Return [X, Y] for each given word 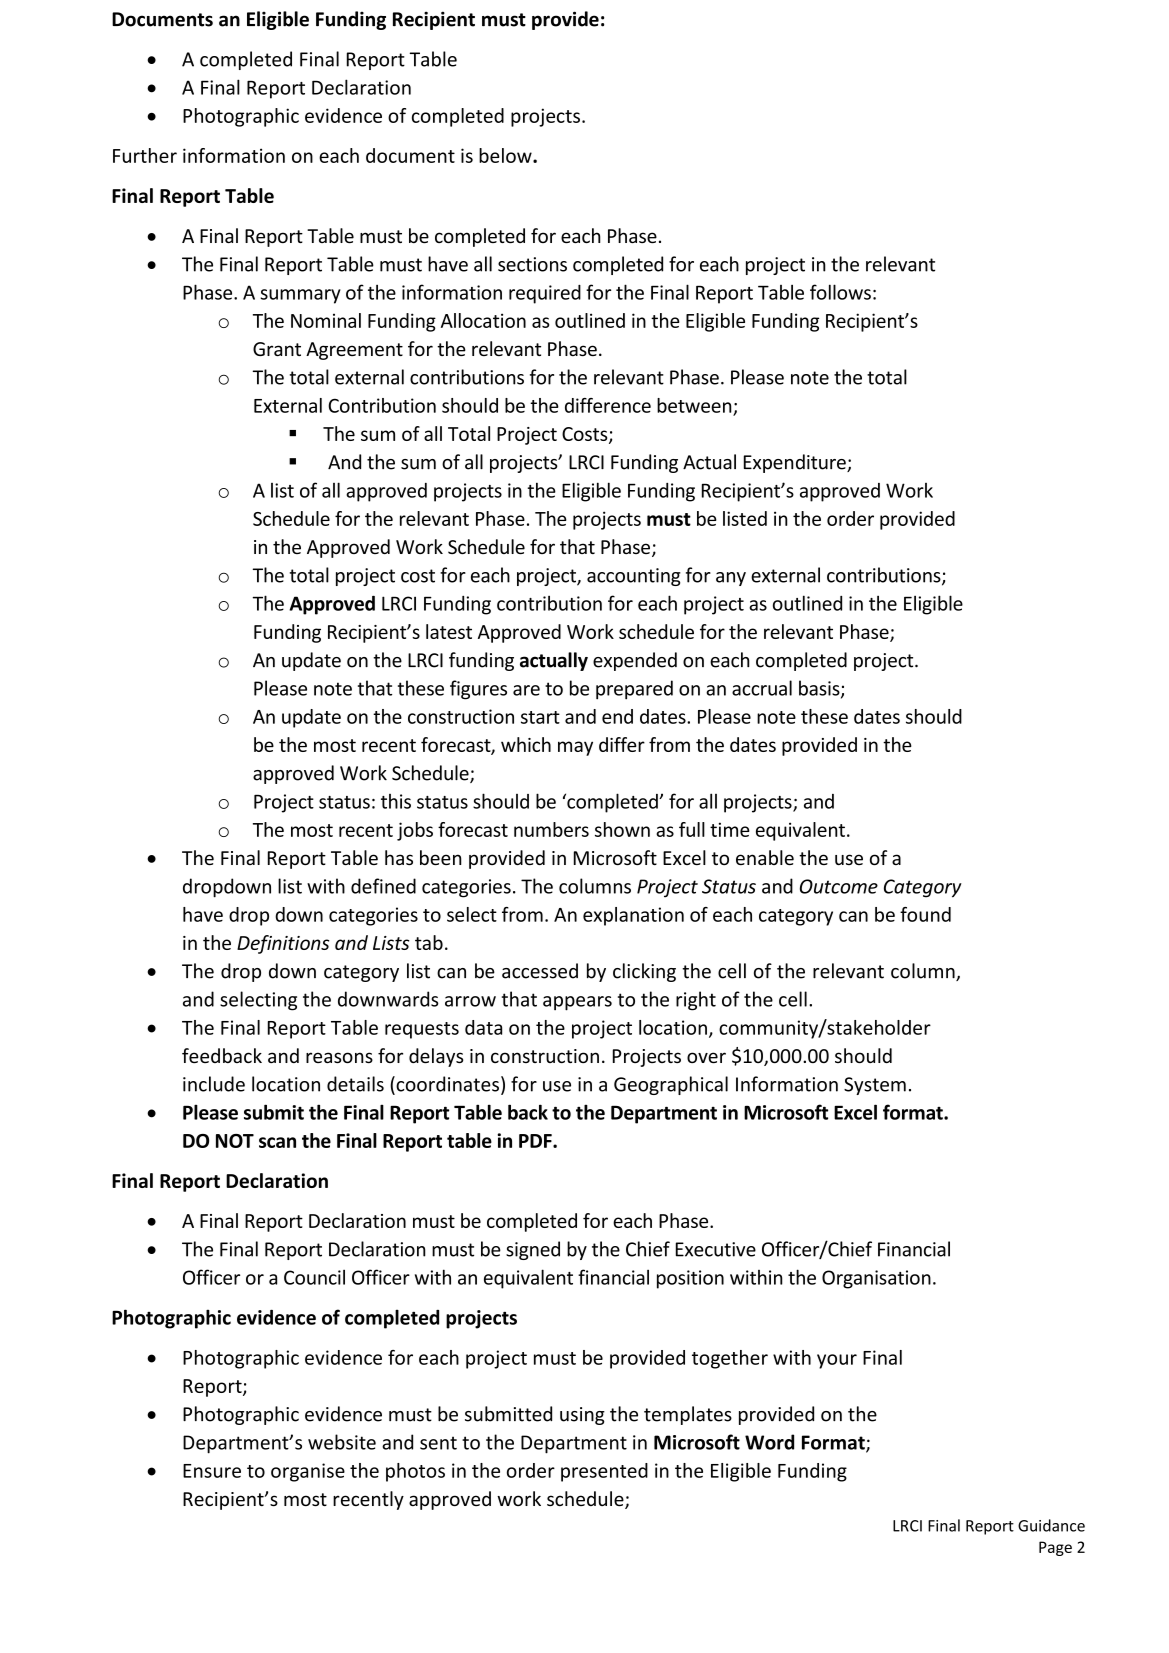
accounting [634, 577]
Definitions [283, 944]
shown [622, 829]
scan [277, 1142]
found [925, 914]
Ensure [212, 1471]
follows [840, 292]
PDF [536, 1141]
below [506, 155]
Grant [277, 349]
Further [145, 155]
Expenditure [796, 463]
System [875, 1086]
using [582, 1416]
